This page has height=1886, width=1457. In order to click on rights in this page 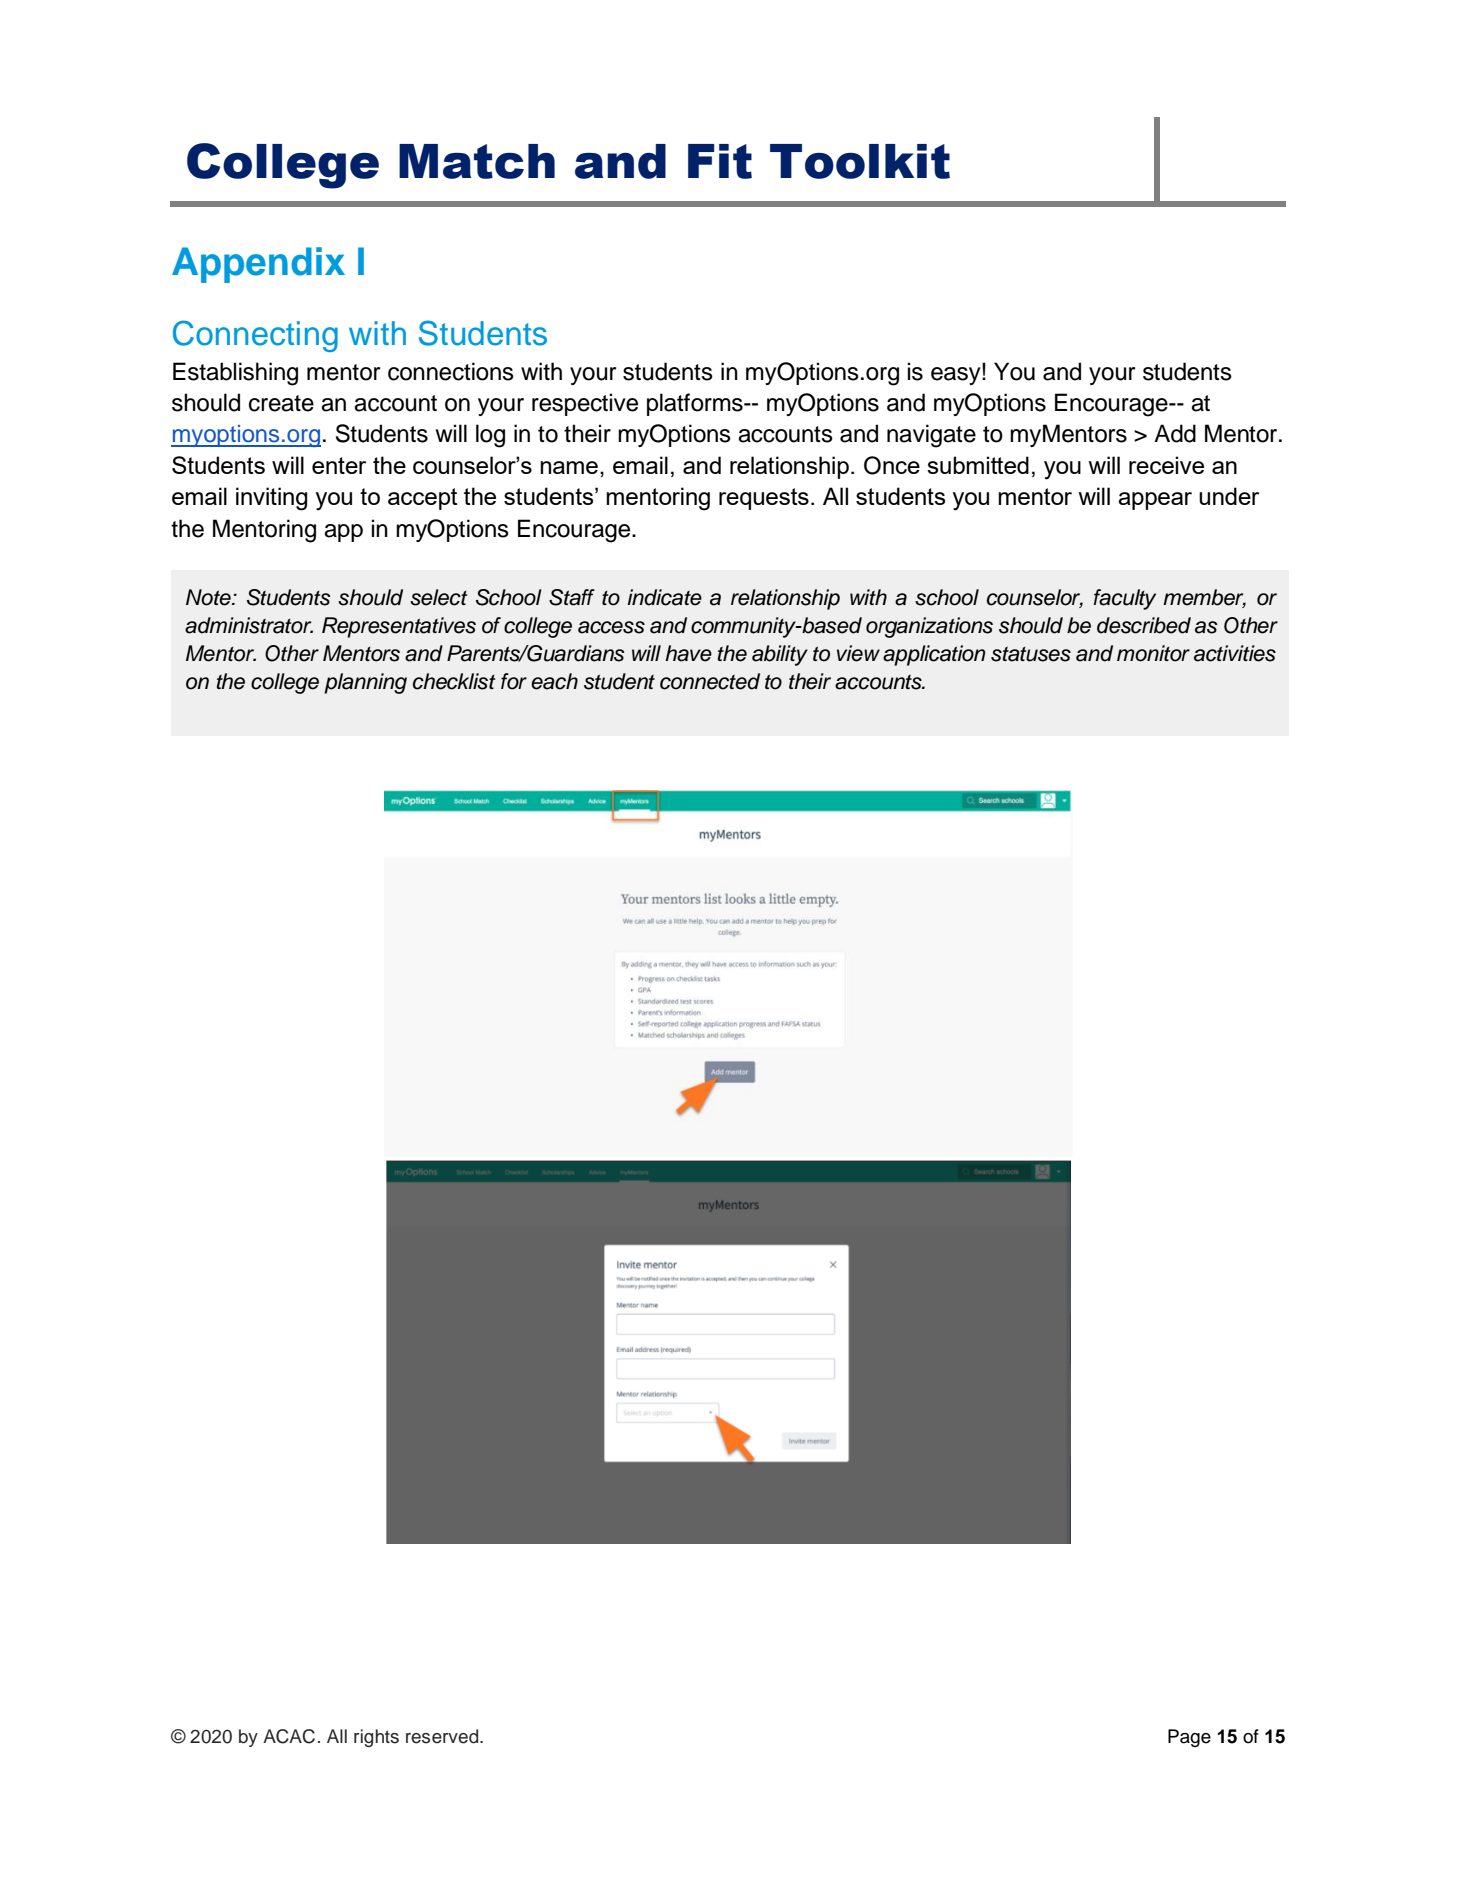, I will do `click(376, 1738)`.
